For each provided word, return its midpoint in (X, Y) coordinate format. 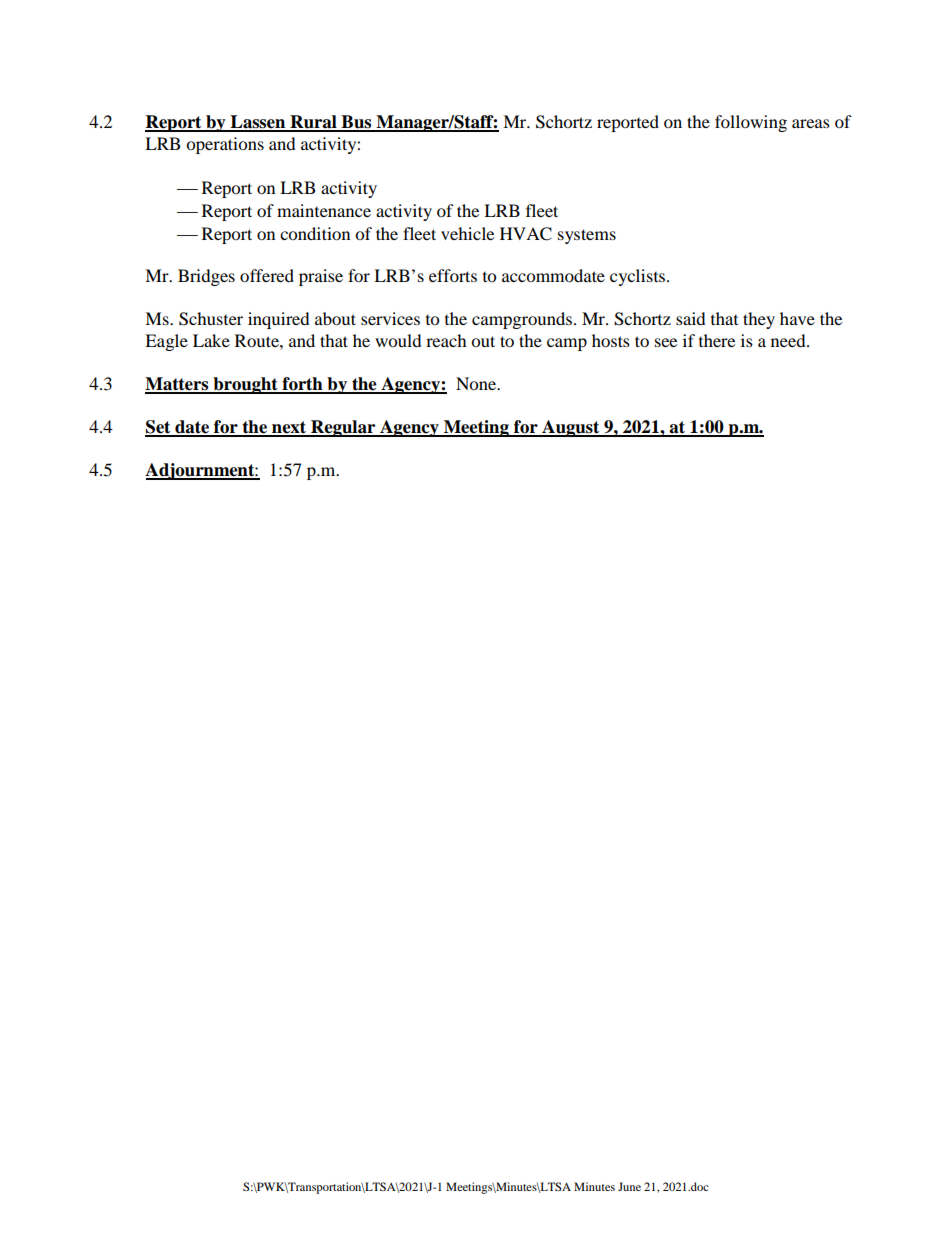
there (717, 340)
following (751, 123)
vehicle (467, 233)
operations (225, 145)
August (571, 428)
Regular (343, 428)
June (629, 1186)
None (477, 383)
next (289, 428)
